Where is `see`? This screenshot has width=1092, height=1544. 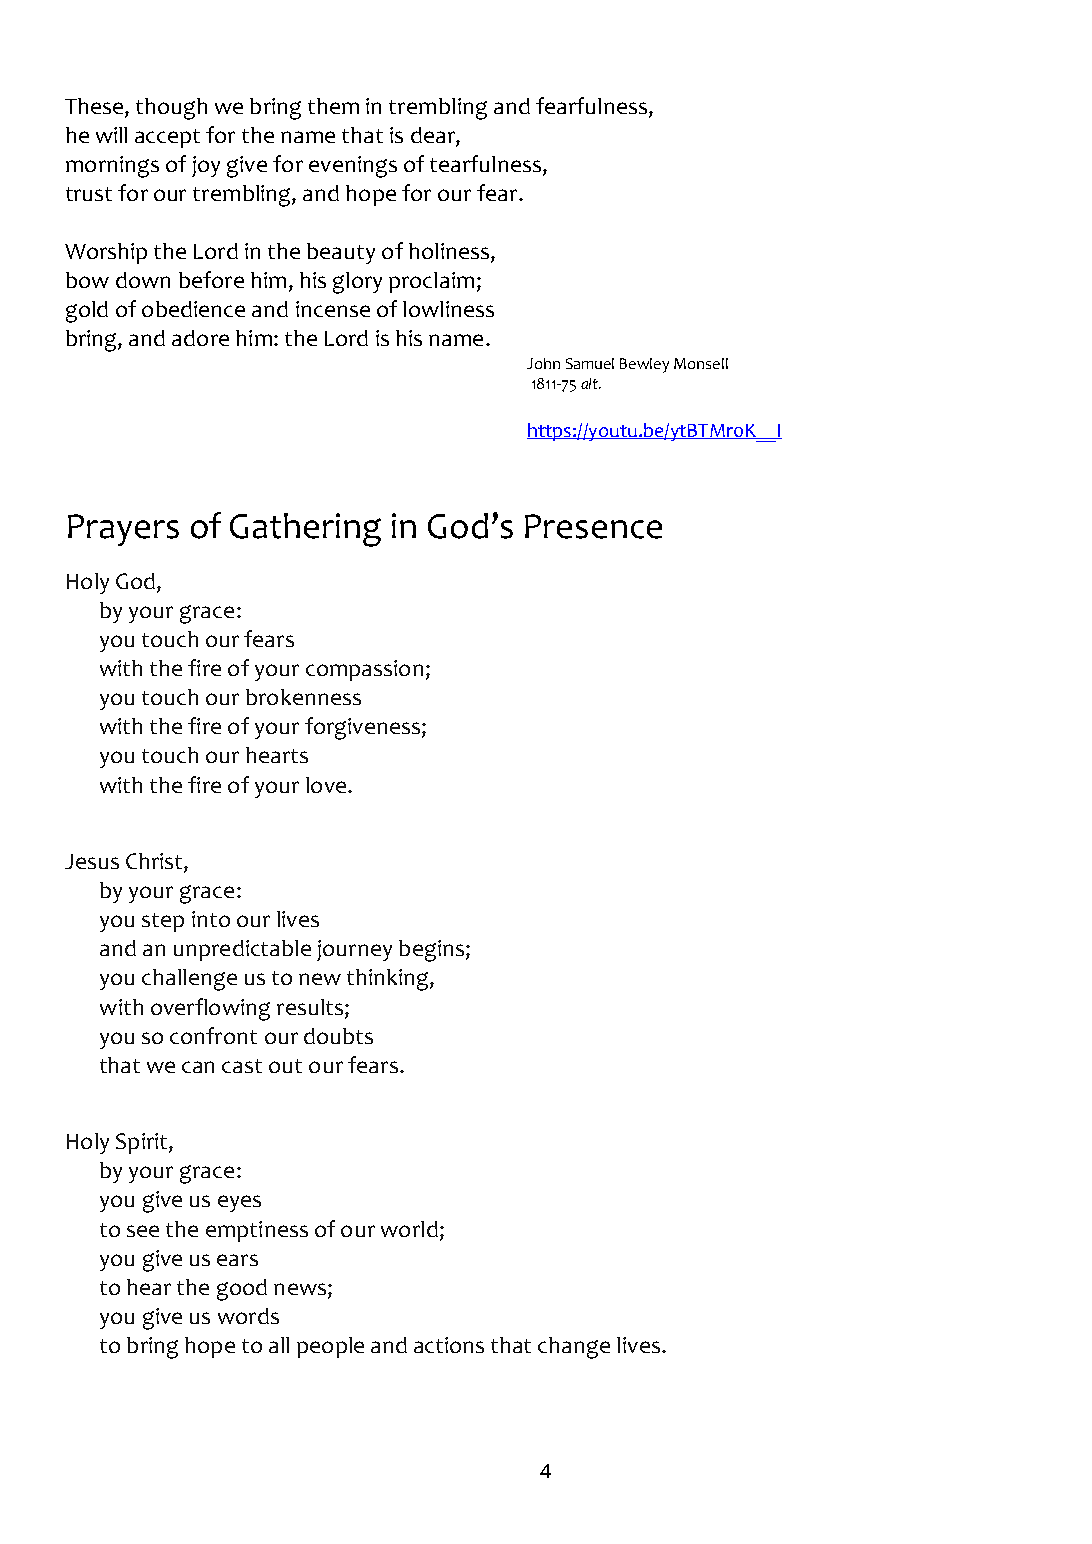 see is located at coordinates (143, 1231).
